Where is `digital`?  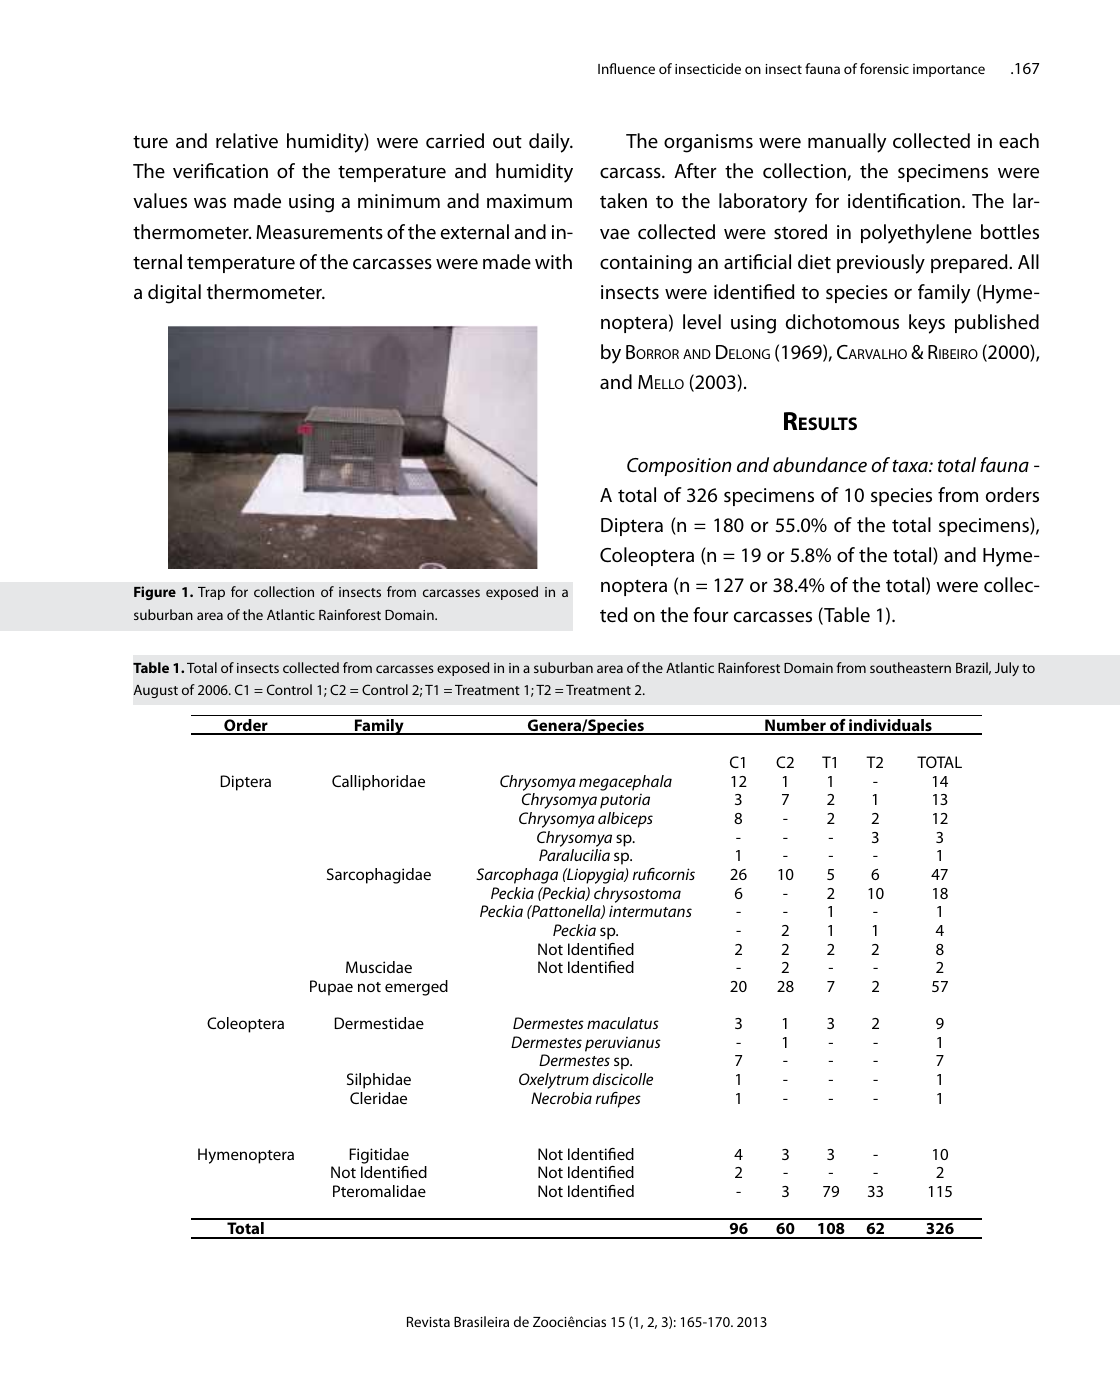 digital is located at coordinates (174, 294).
